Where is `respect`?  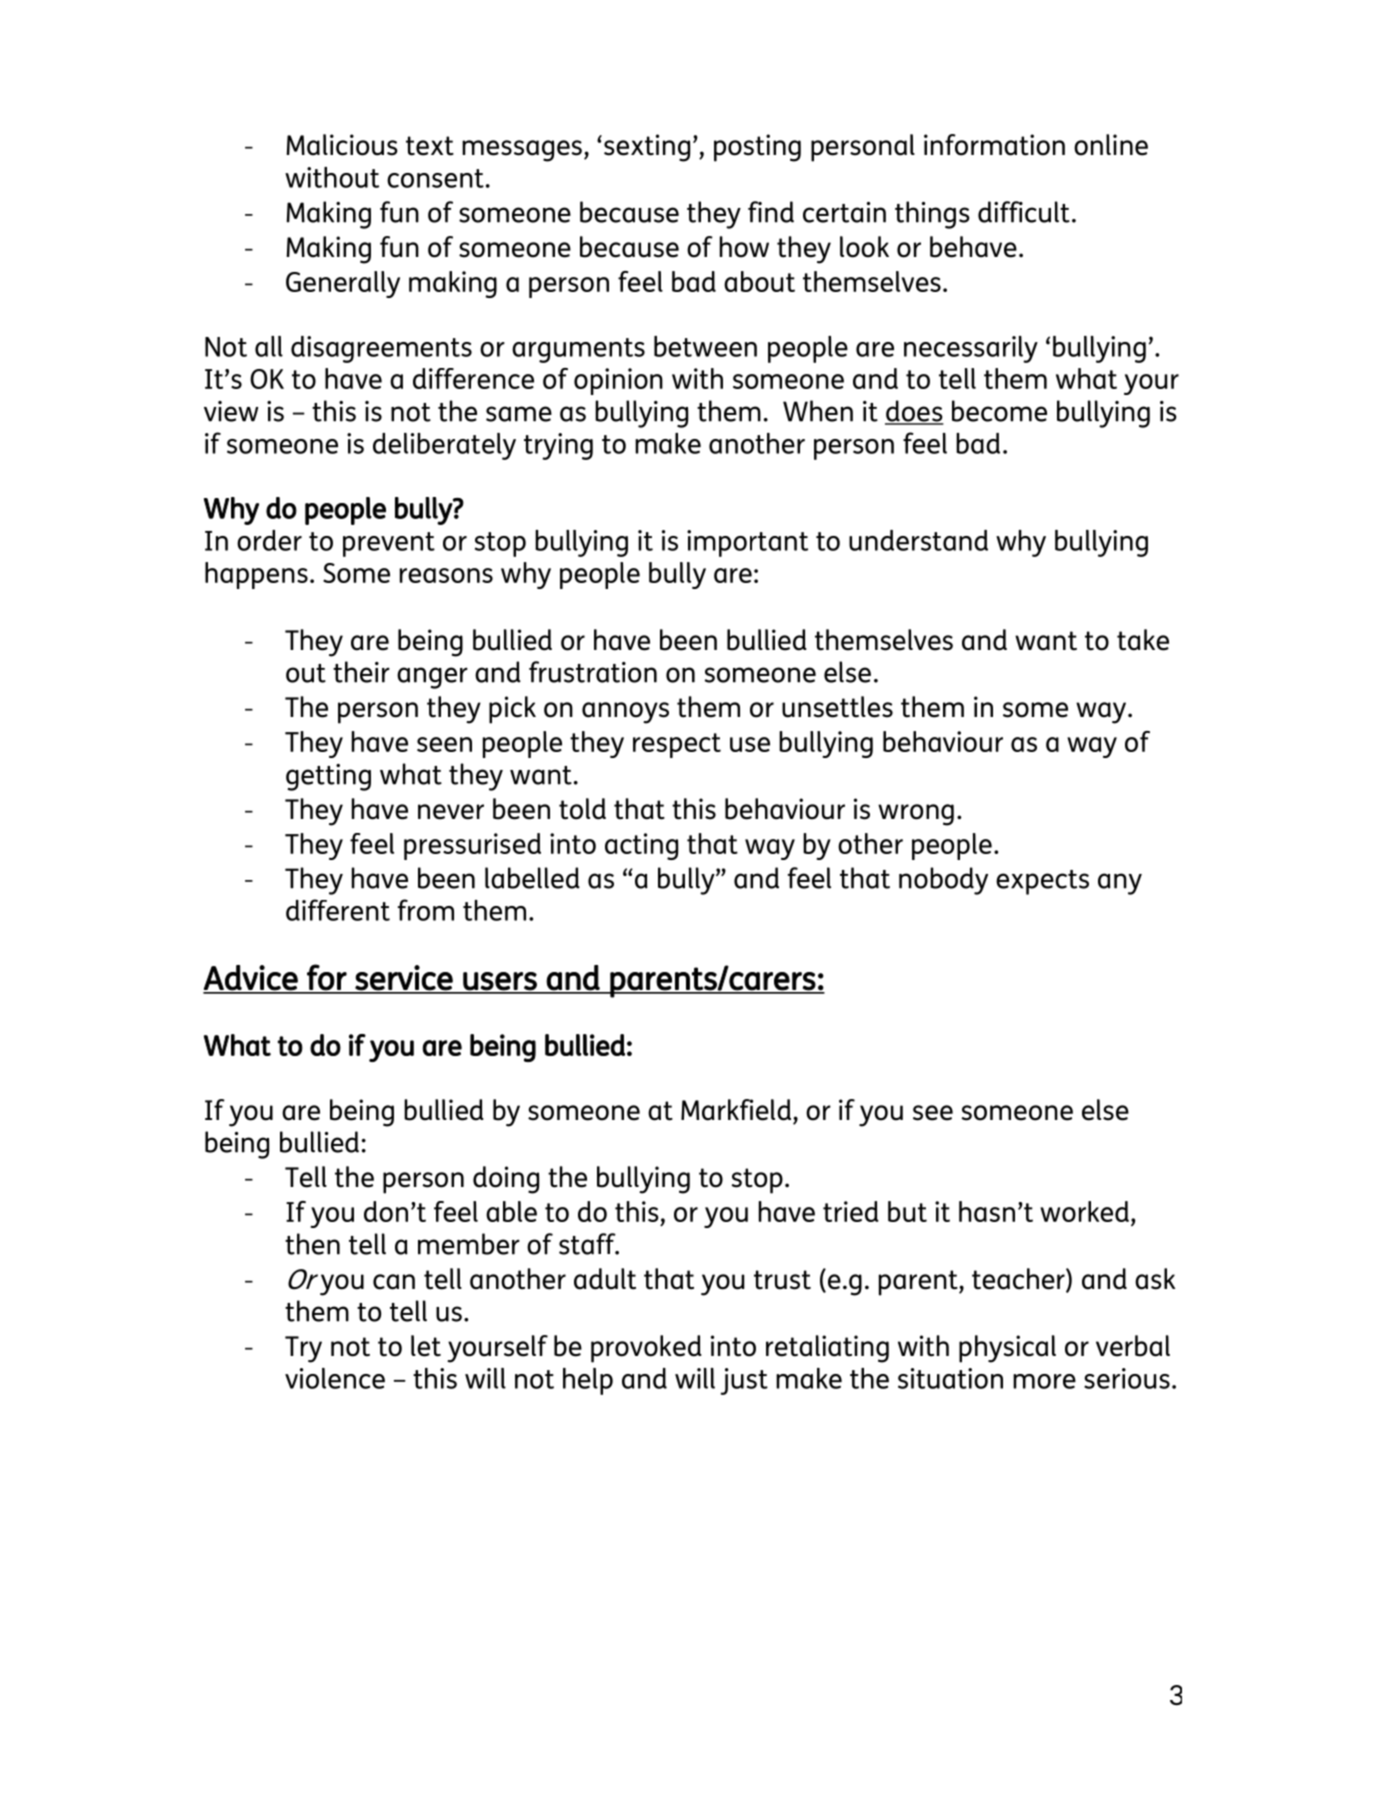 respect is located at coordinates (677, 745).
